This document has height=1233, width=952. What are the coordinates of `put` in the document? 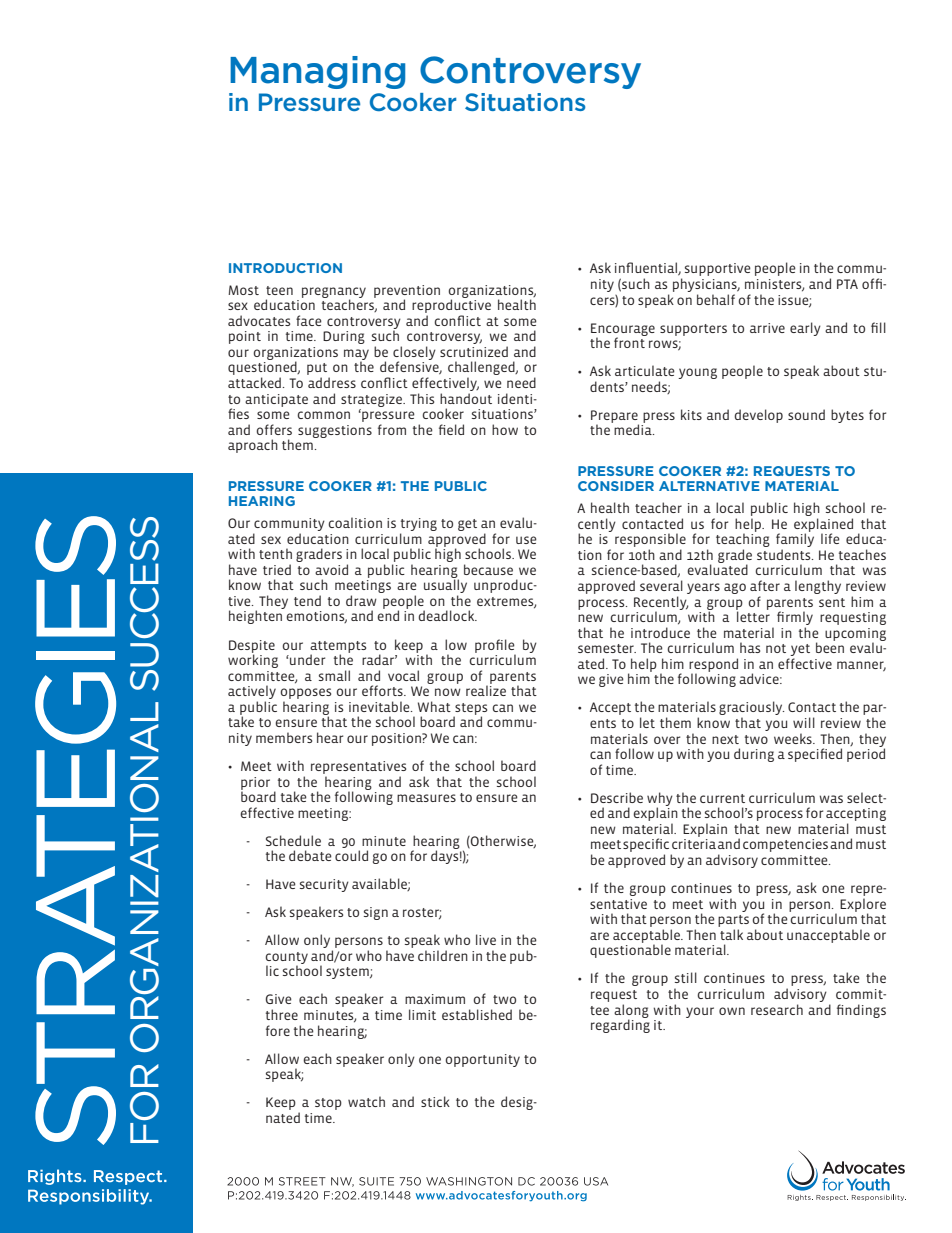 It's located at (318, 370).
